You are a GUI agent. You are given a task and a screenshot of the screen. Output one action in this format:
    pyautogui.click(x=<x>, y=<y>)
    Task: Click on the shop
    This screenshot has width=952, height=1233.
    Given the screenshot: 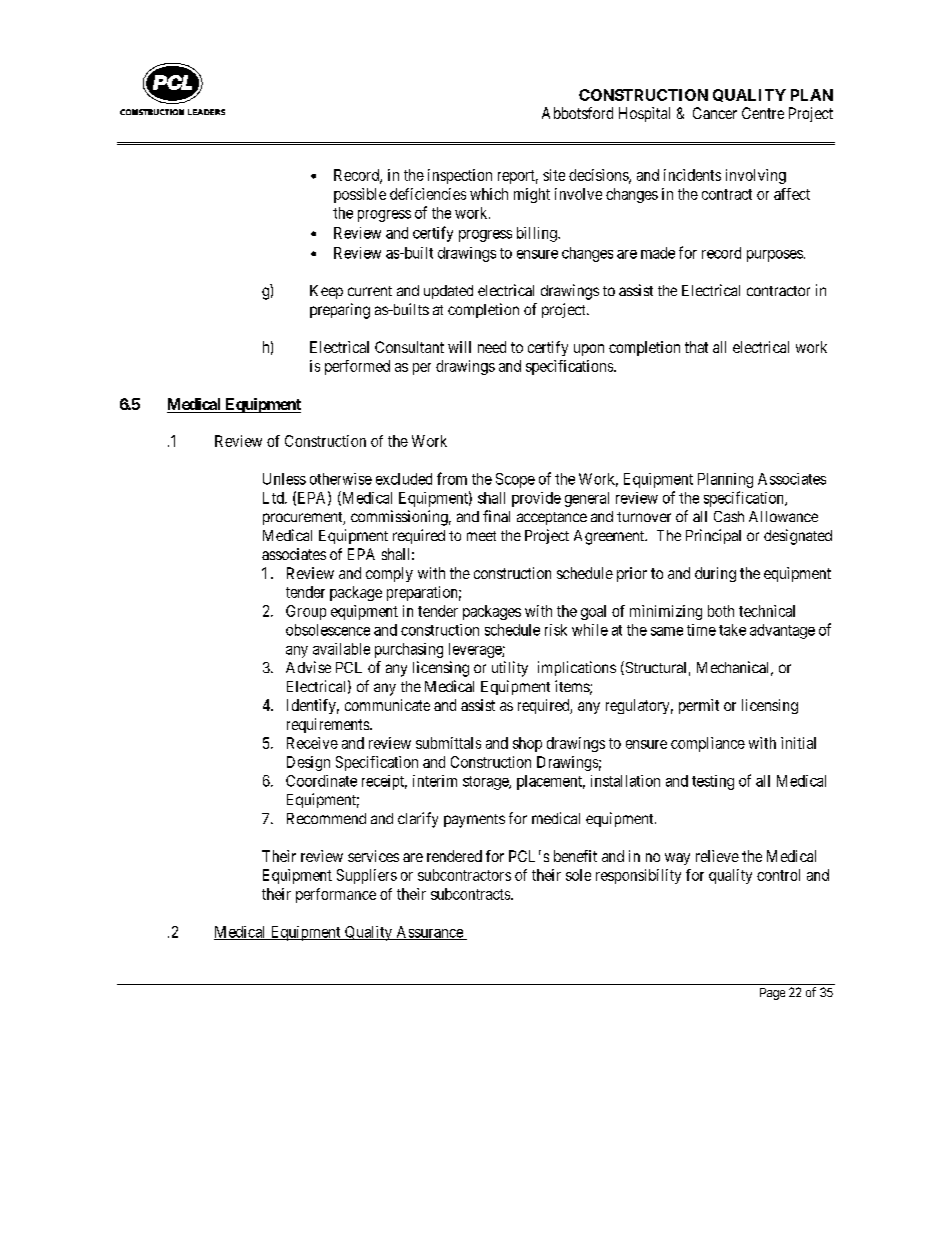 What is the action you would take?
    pyautogui.click(x=527, y=744)
